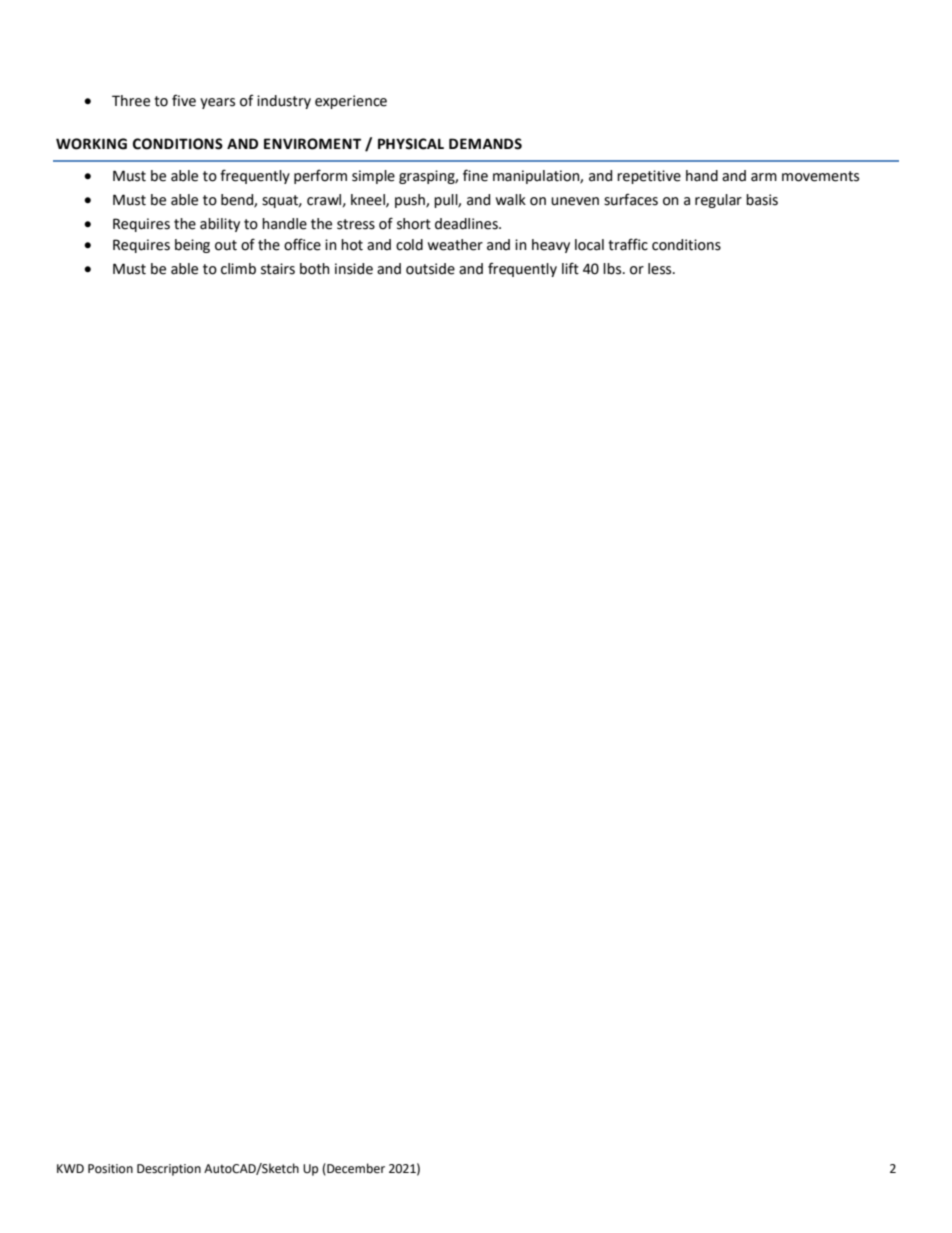  Describe the element at coordinates (238, 269) in the screenshot. I see `climb` at that location.
